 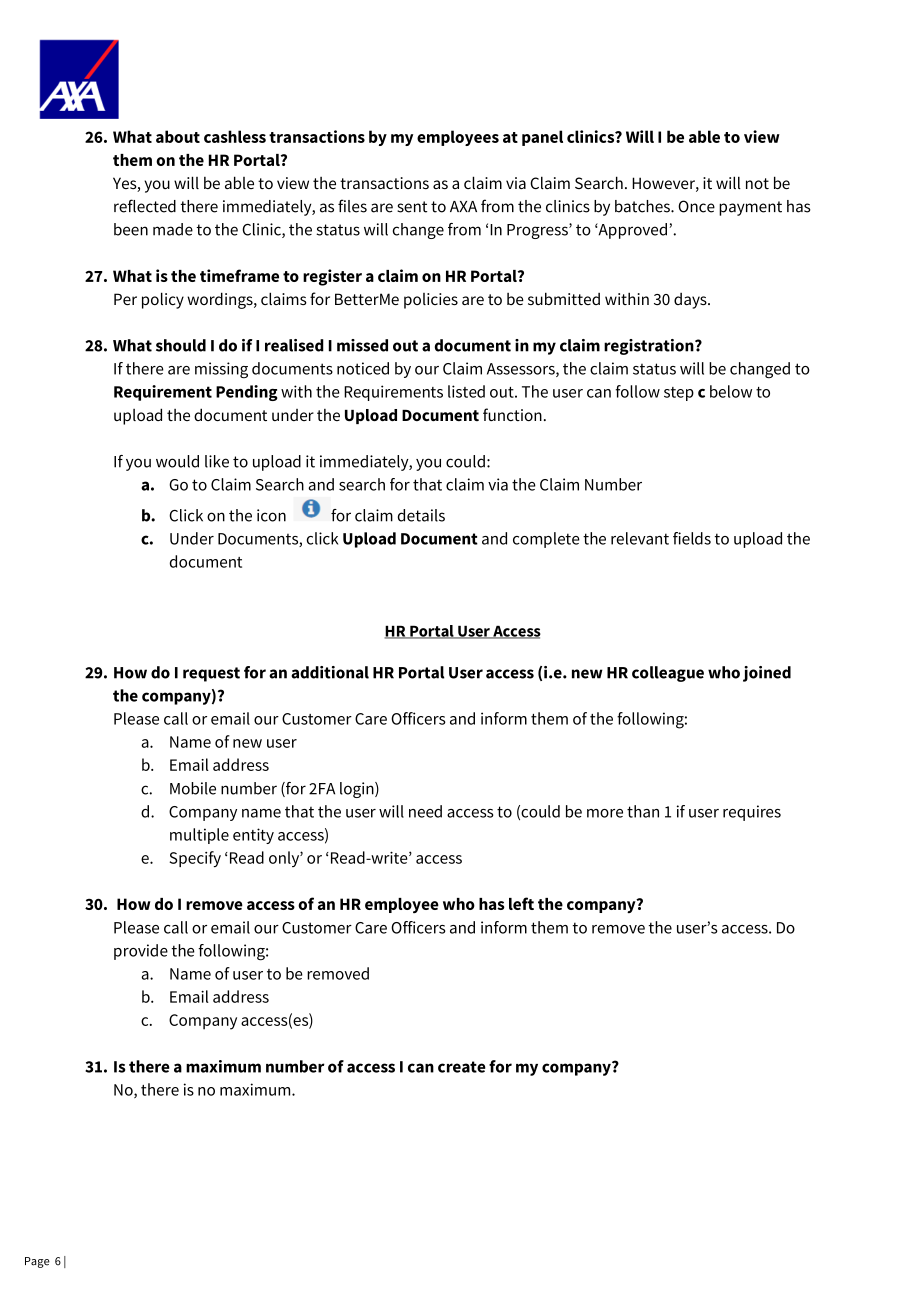 What do you see at coordinates (145, 206) in the document?
I see `reflected` at bounding box center [145, 206].
